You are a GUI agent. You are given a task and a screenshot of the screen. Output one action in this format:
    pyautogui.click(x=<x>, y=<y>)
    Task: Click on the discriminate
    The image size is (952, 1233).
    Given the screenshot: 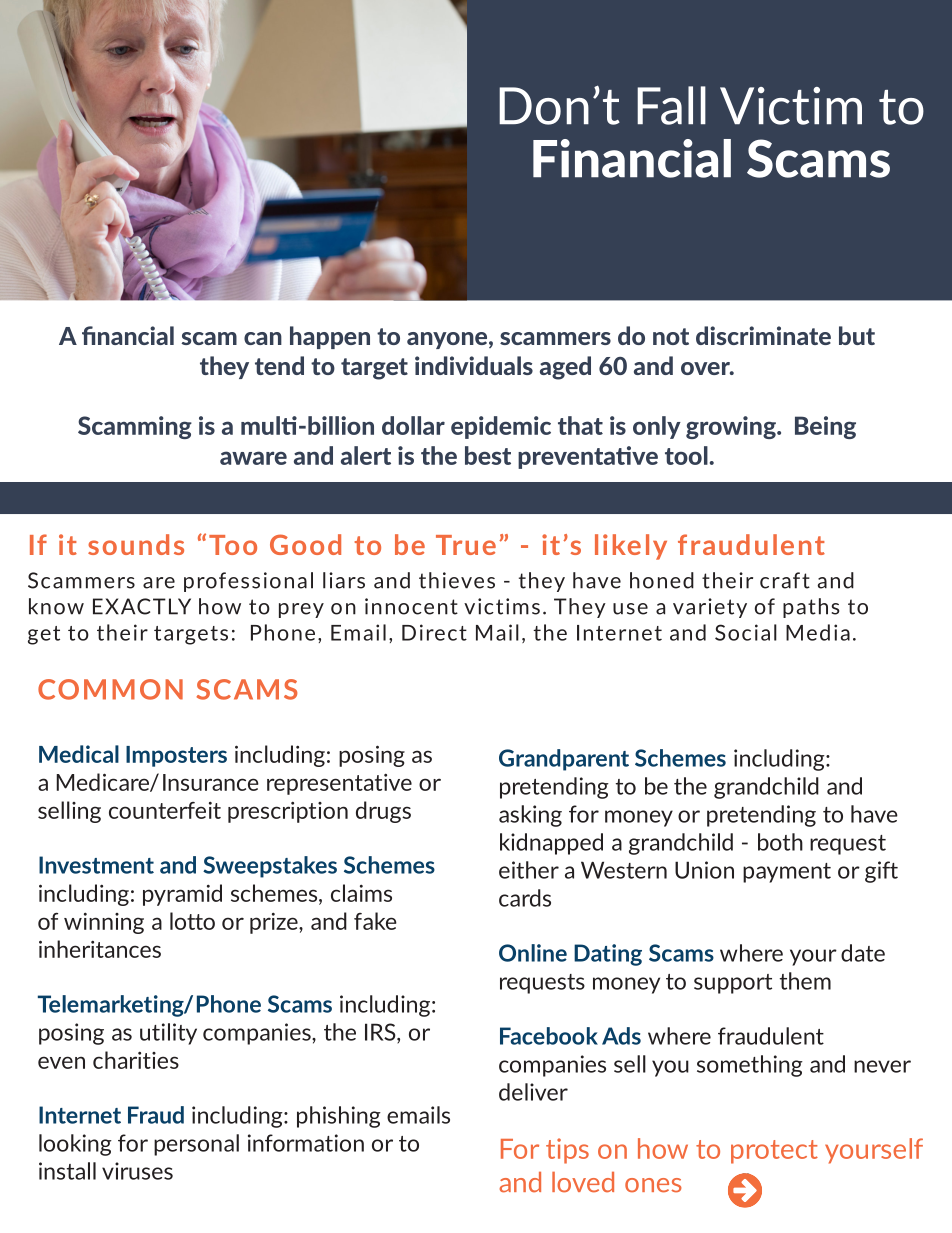 What is the action you would take?
    pyautogui.click(x=763, y=335)
